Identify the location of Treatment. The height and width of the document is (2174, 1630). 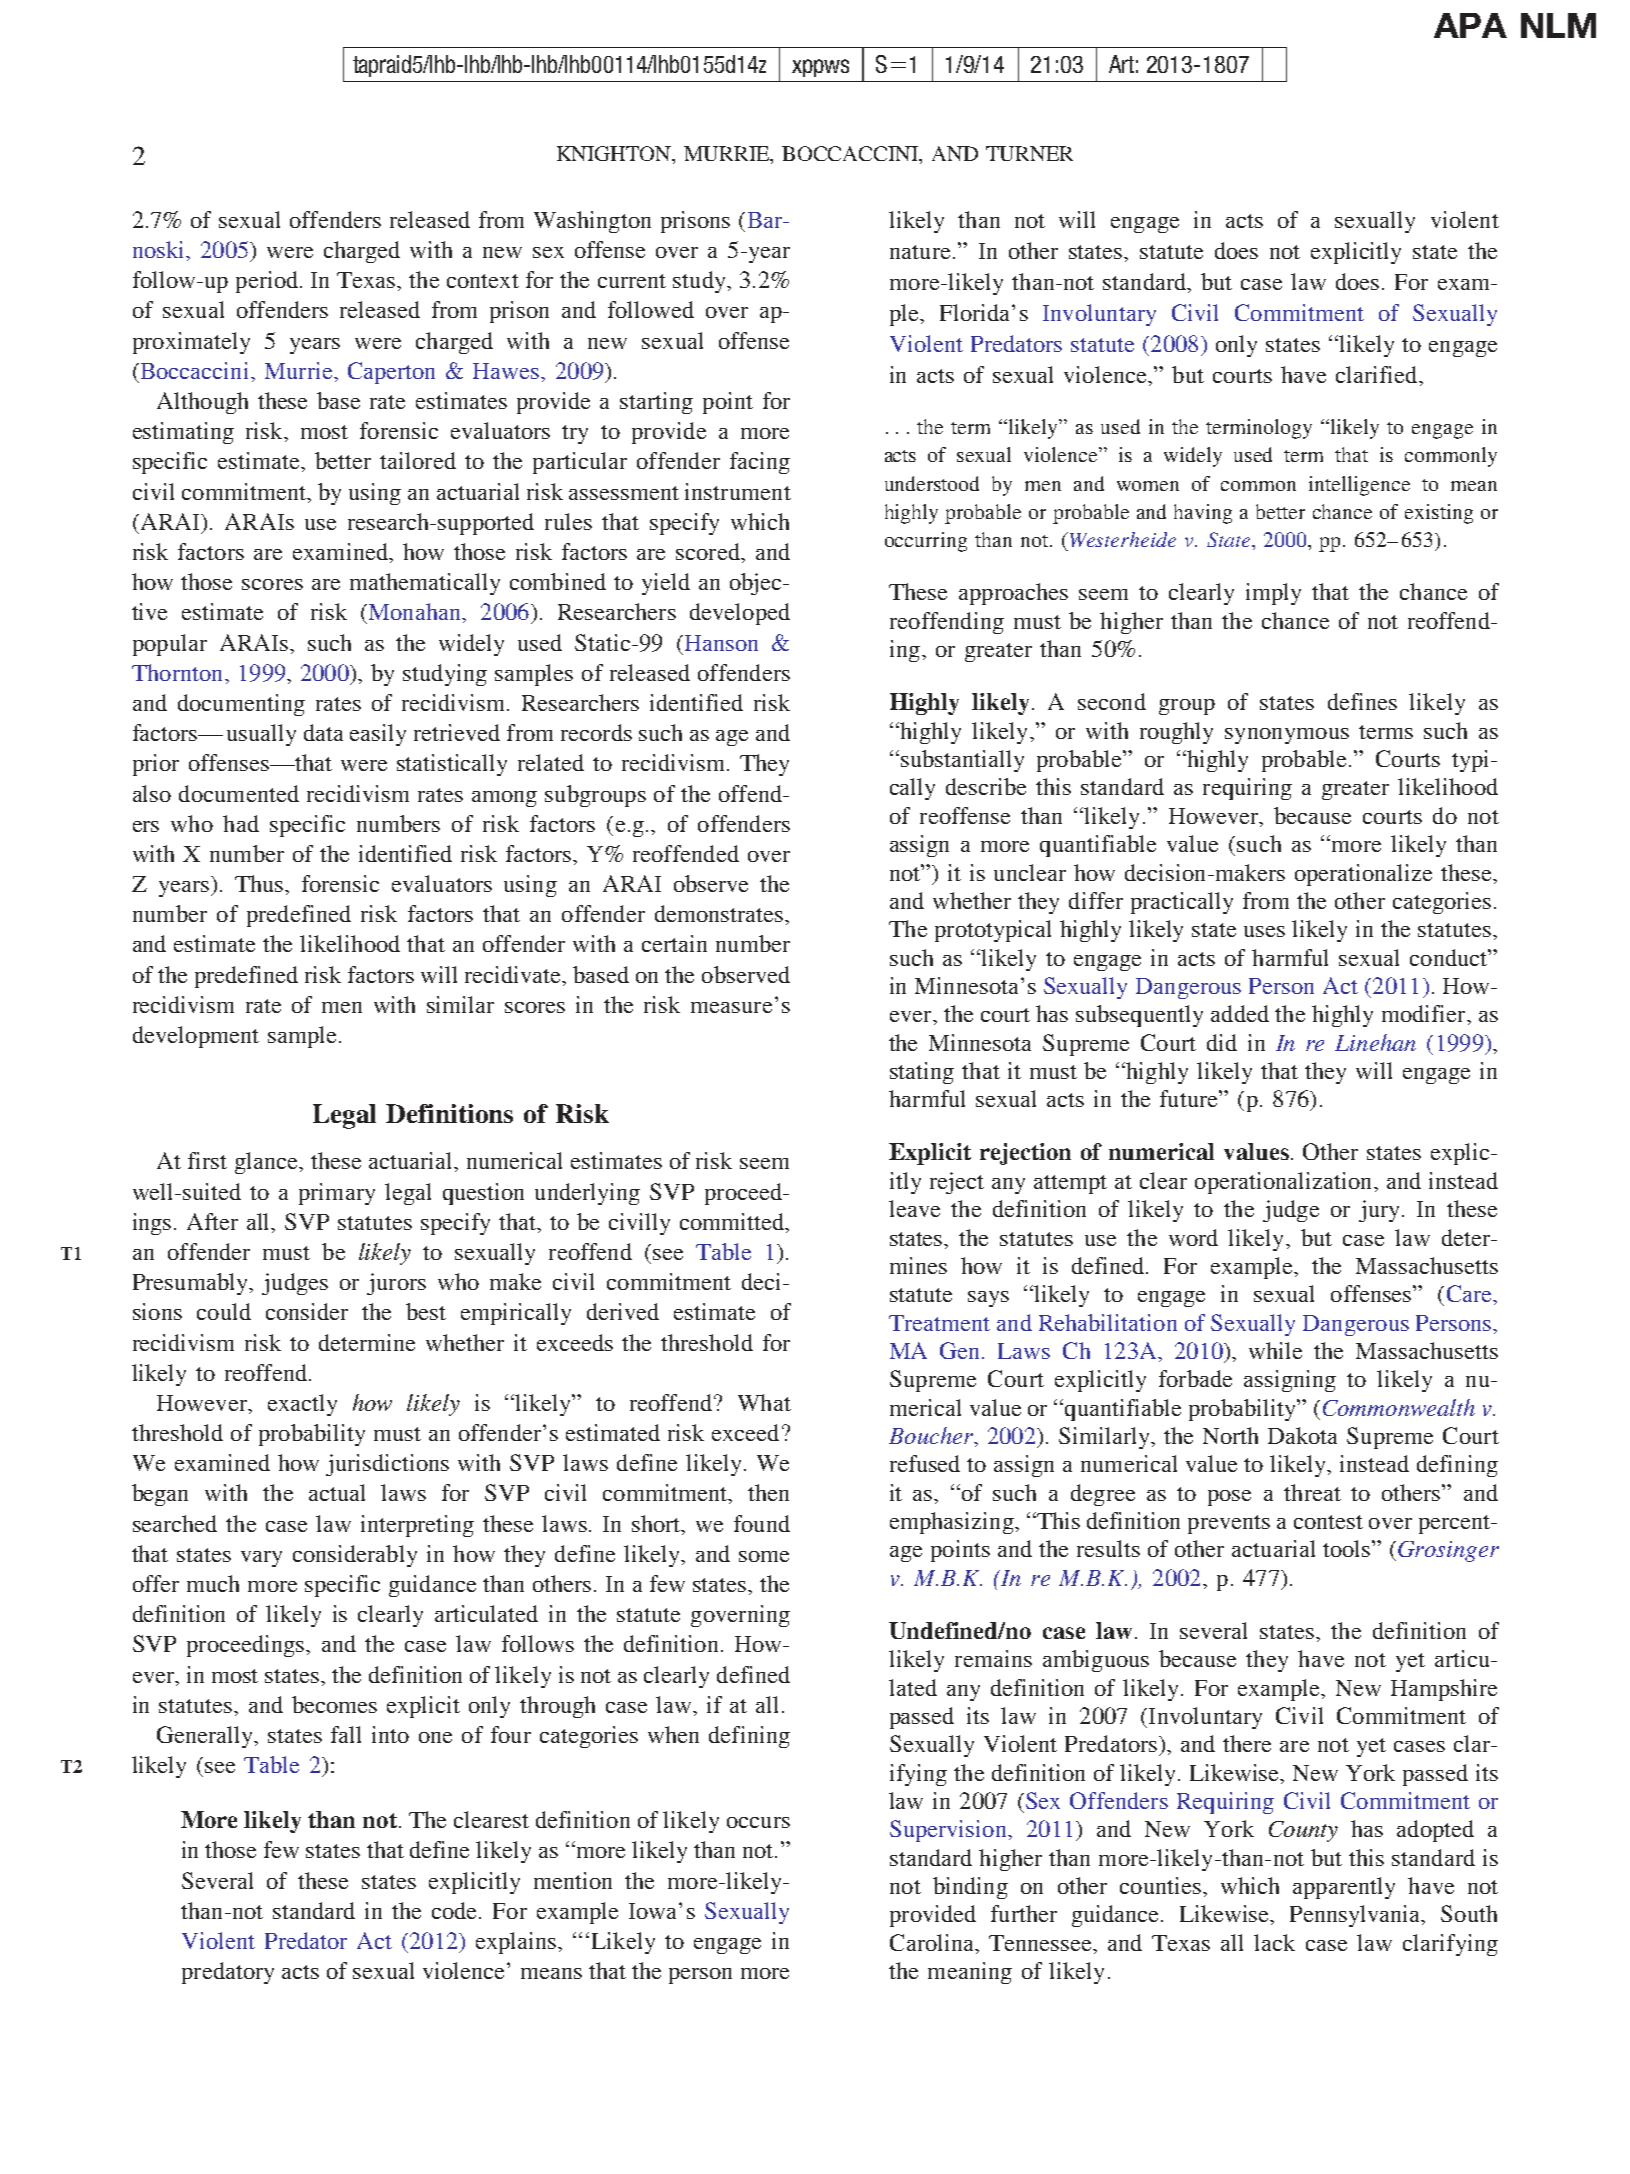
(939, 1323).
